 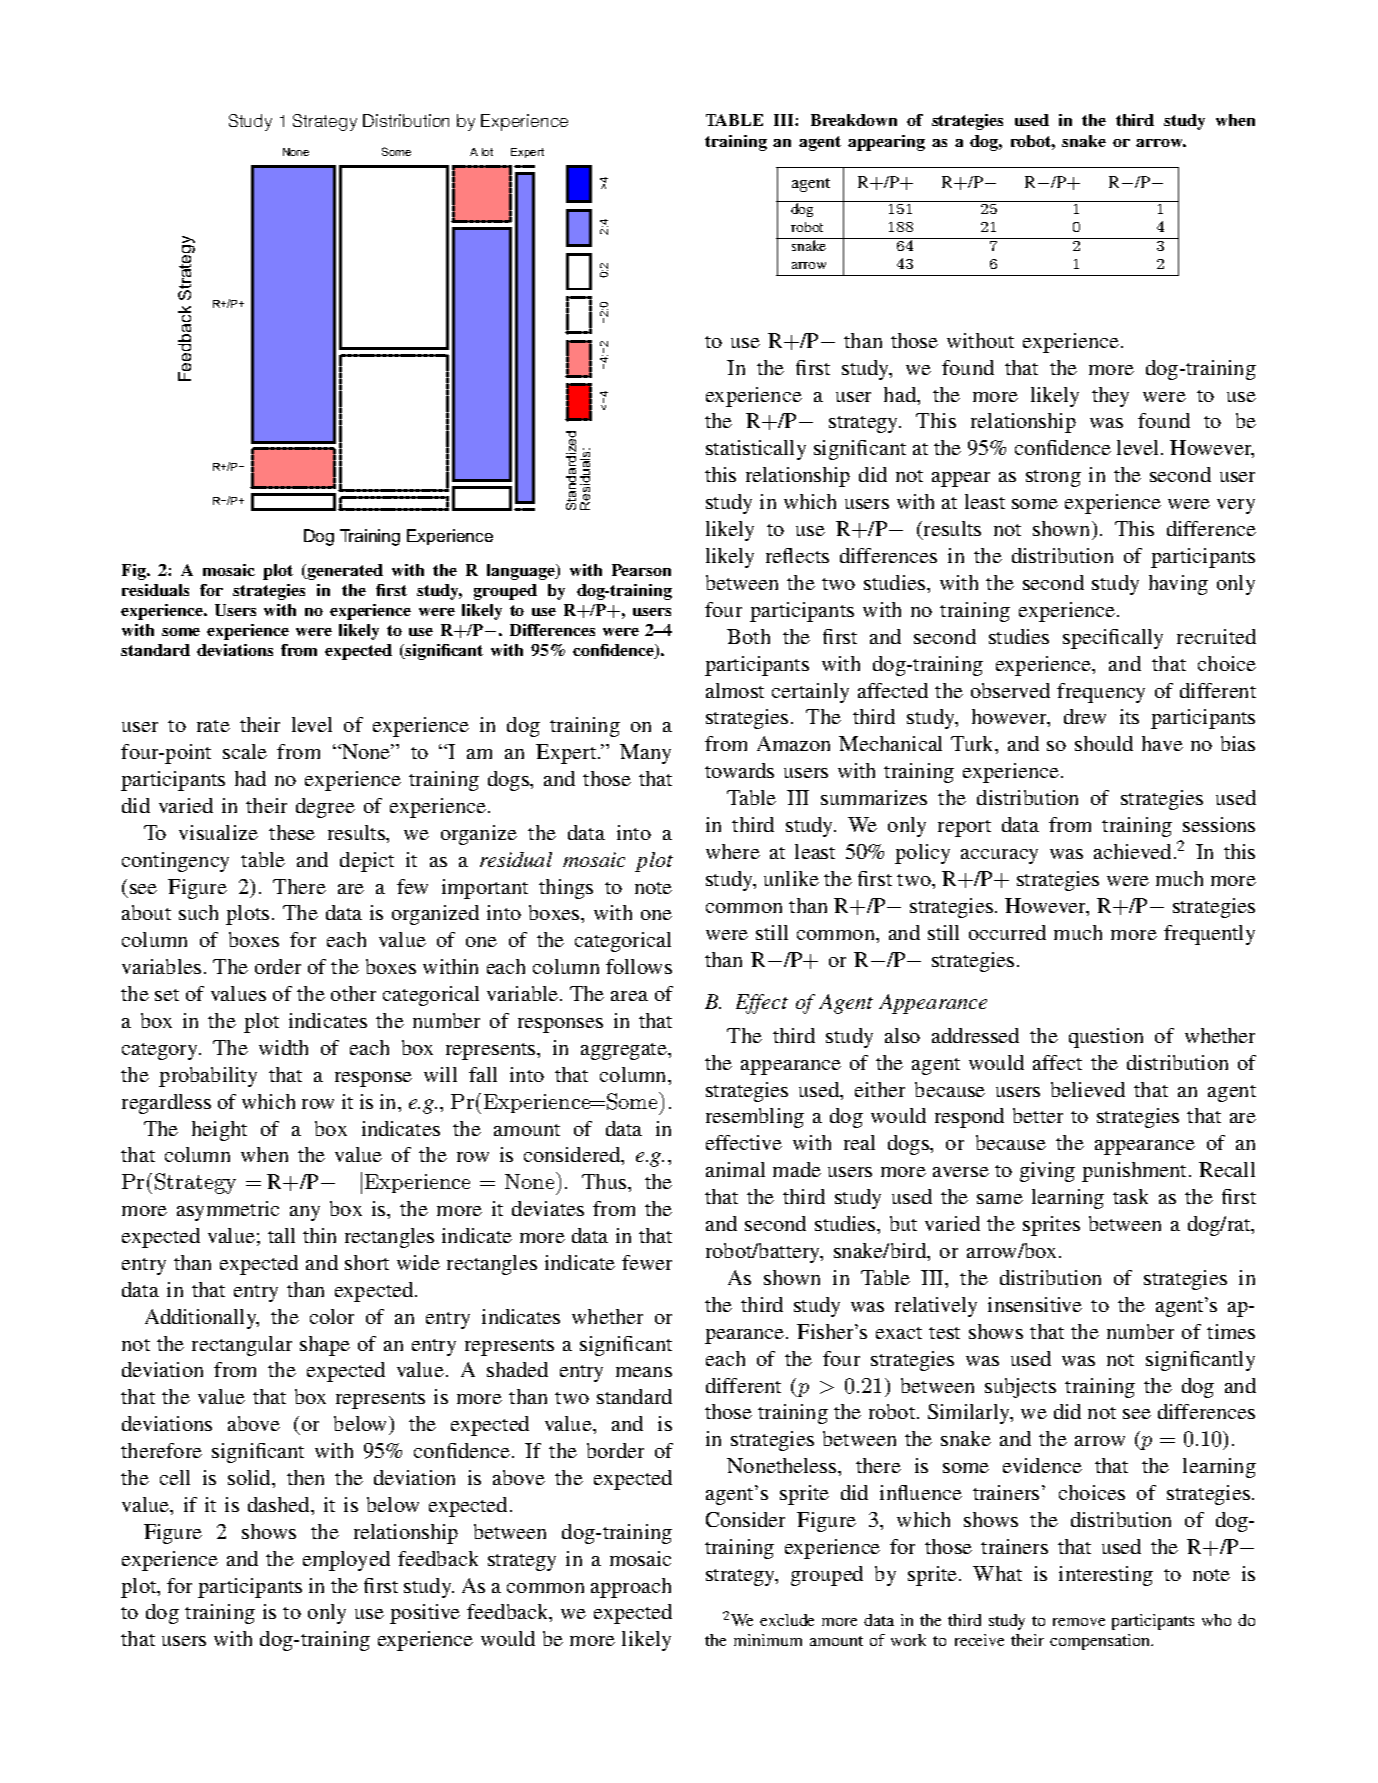 I want to click on statistically, so click(x=756, y=450).
